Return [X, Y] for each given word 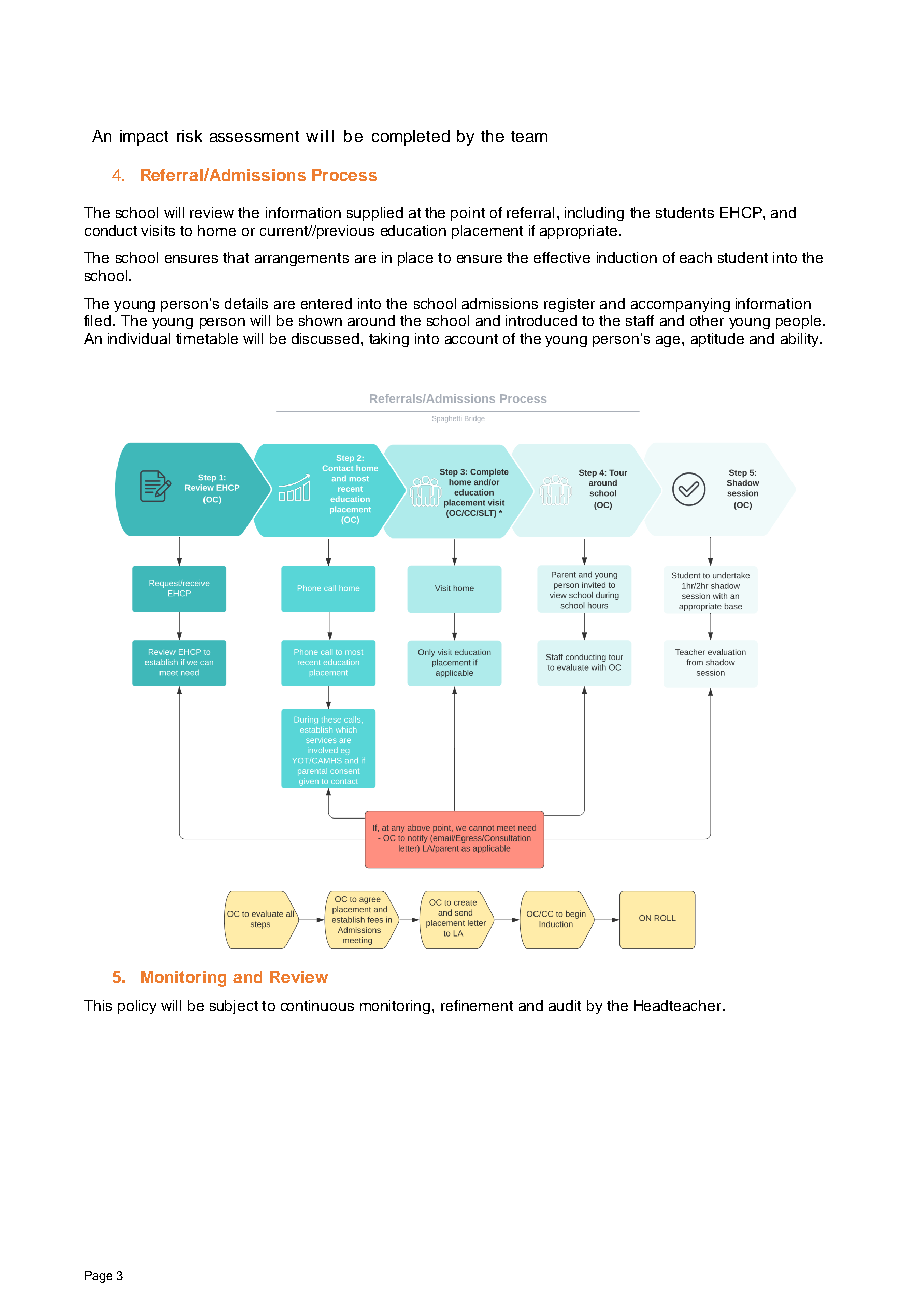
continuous [317, 1005]
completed [411, 138]
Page [98, 1277]
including [594, 214]
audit [565, 1005]
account [471, 339]
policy [137, 1007]
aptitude [717, 340]
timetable [207, 338]
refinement [477, 1005]
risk [189, 136]
